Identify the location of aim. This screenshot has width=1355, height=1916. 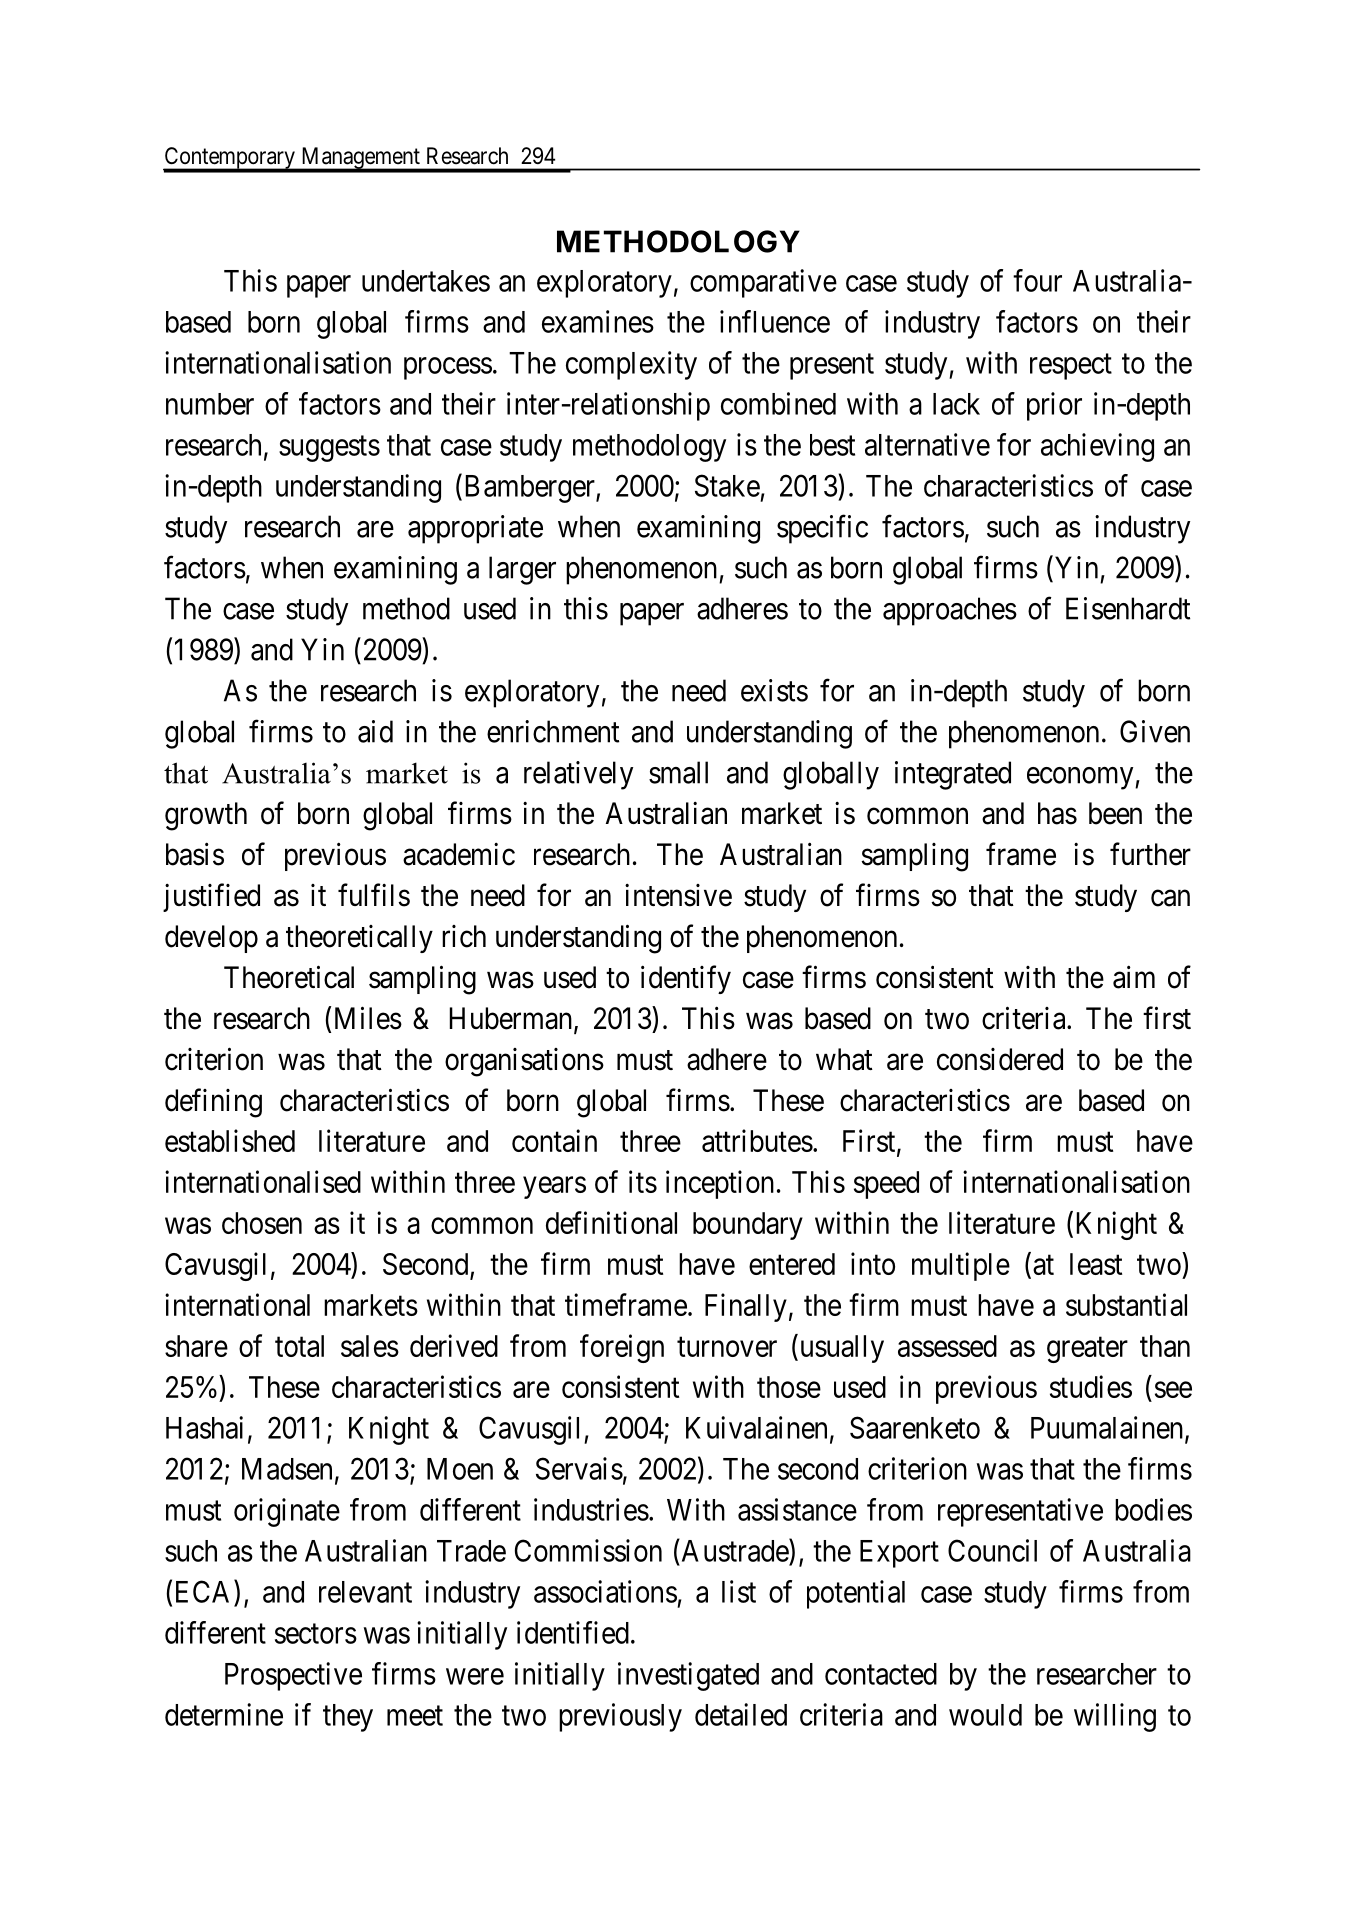
(1134, 977).
